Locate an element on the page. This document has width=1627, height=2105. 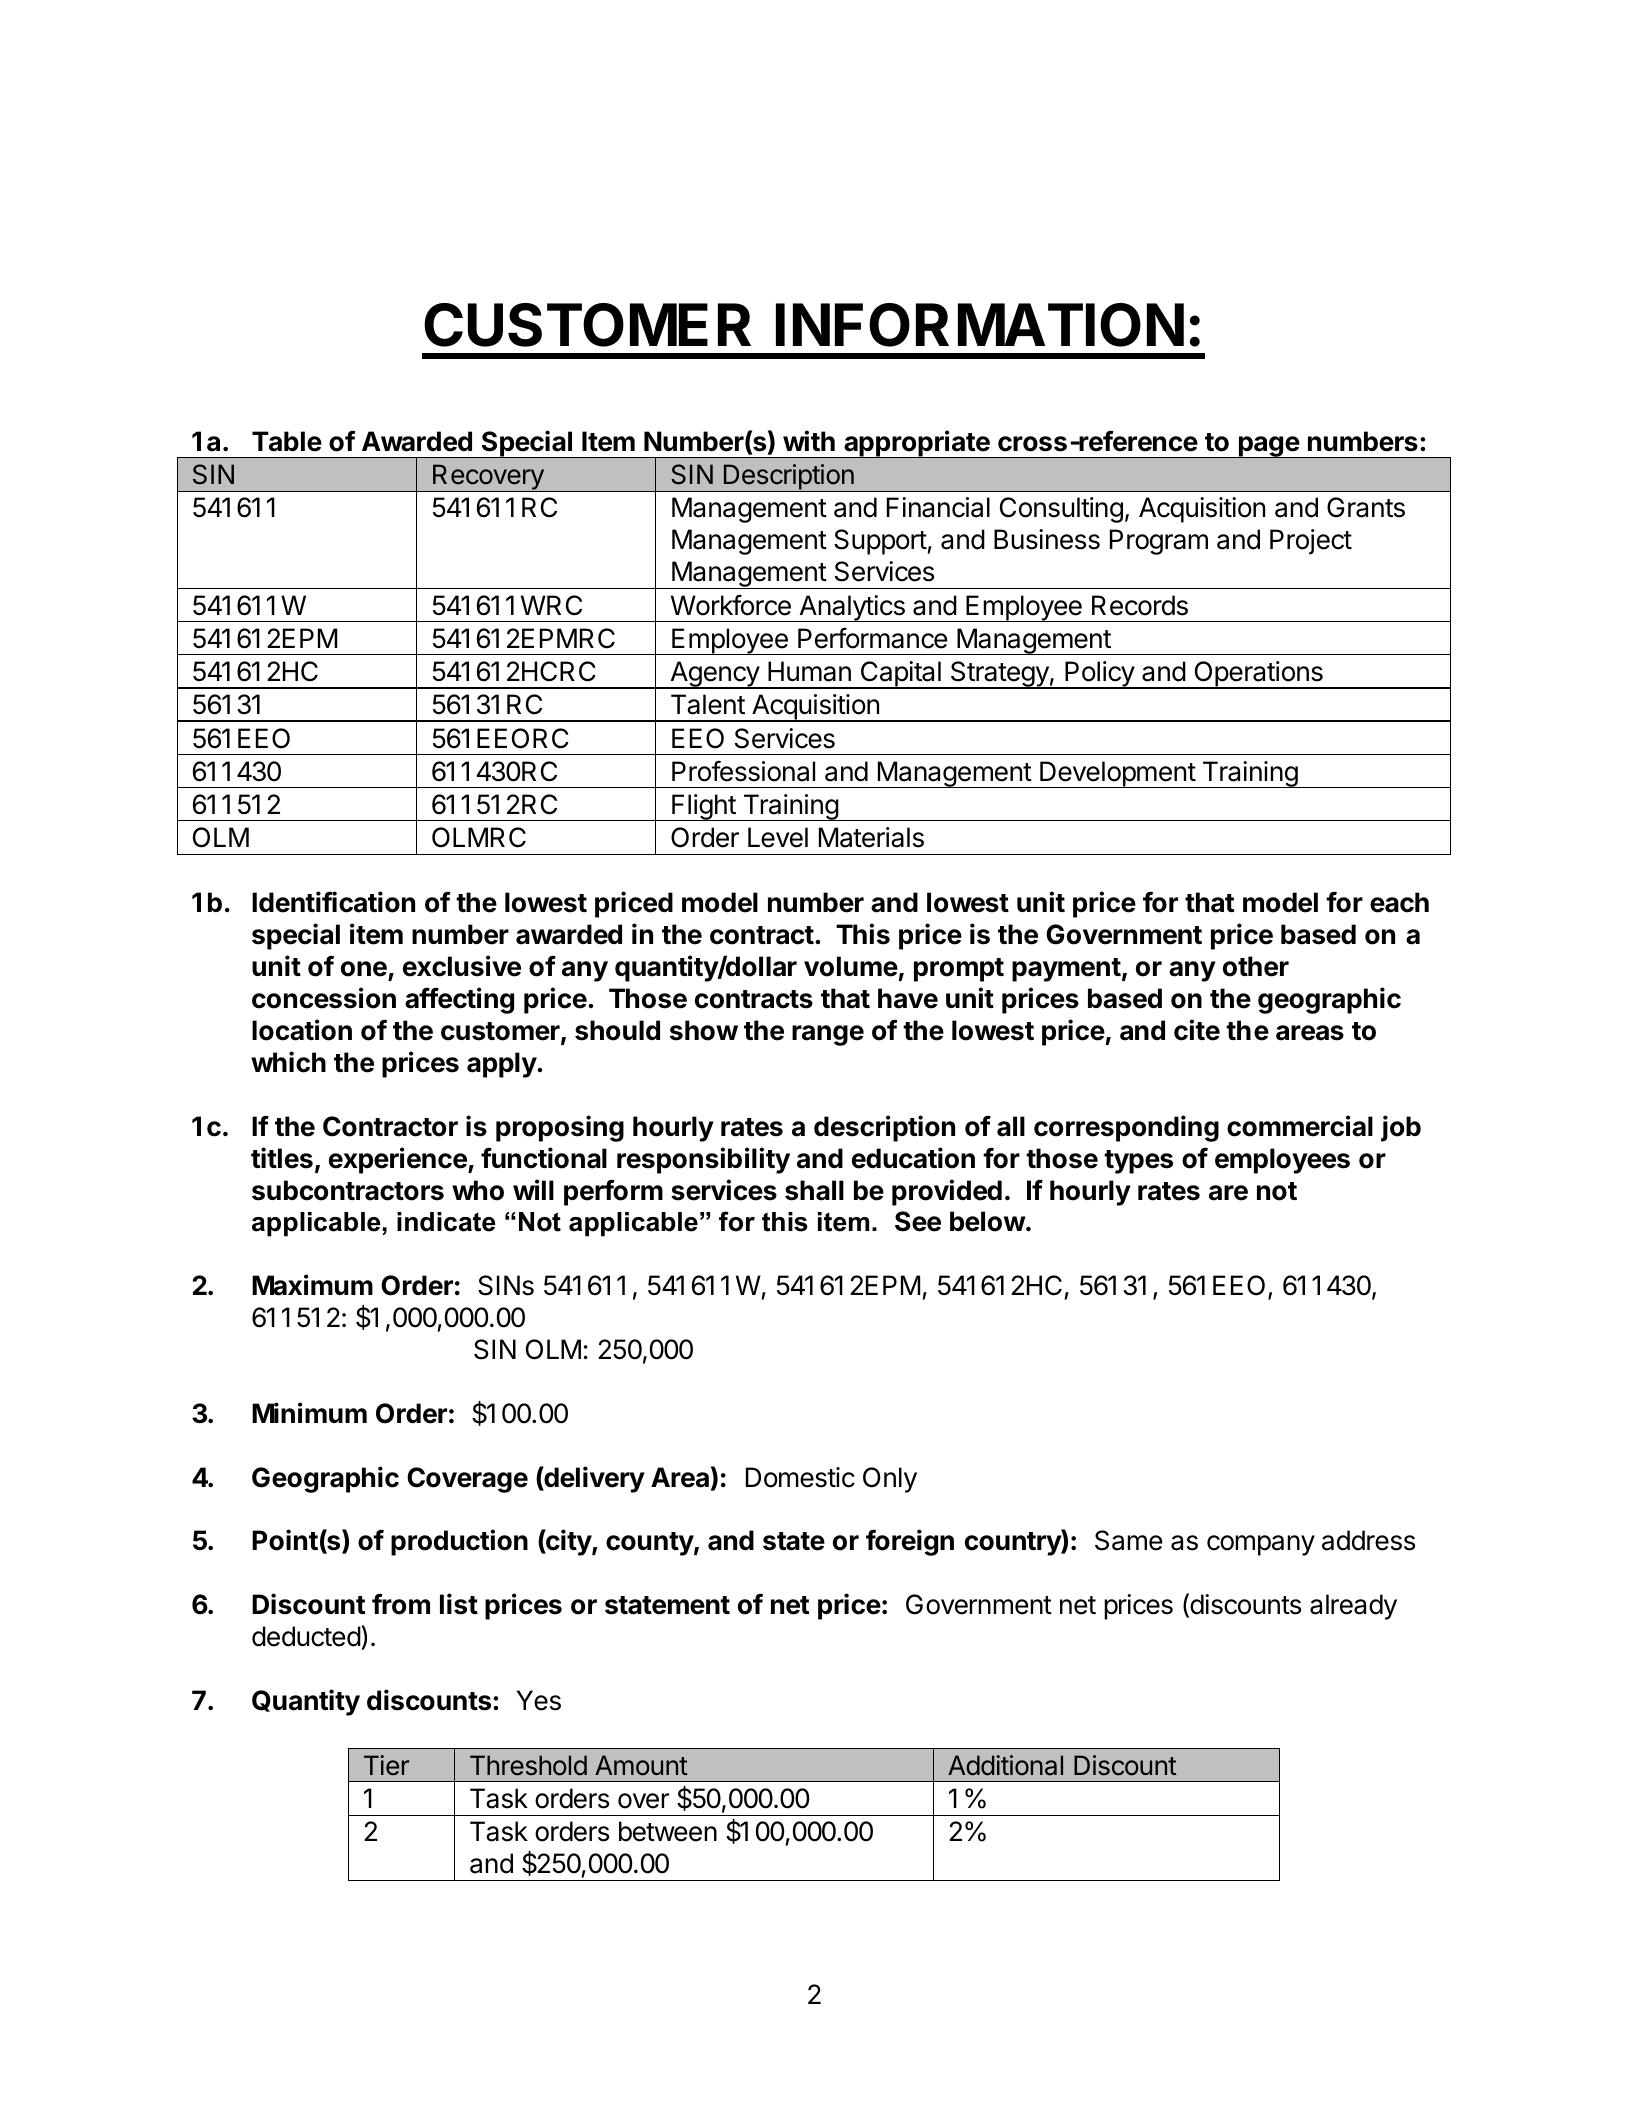
page is located at coordinates (1269, 447).
